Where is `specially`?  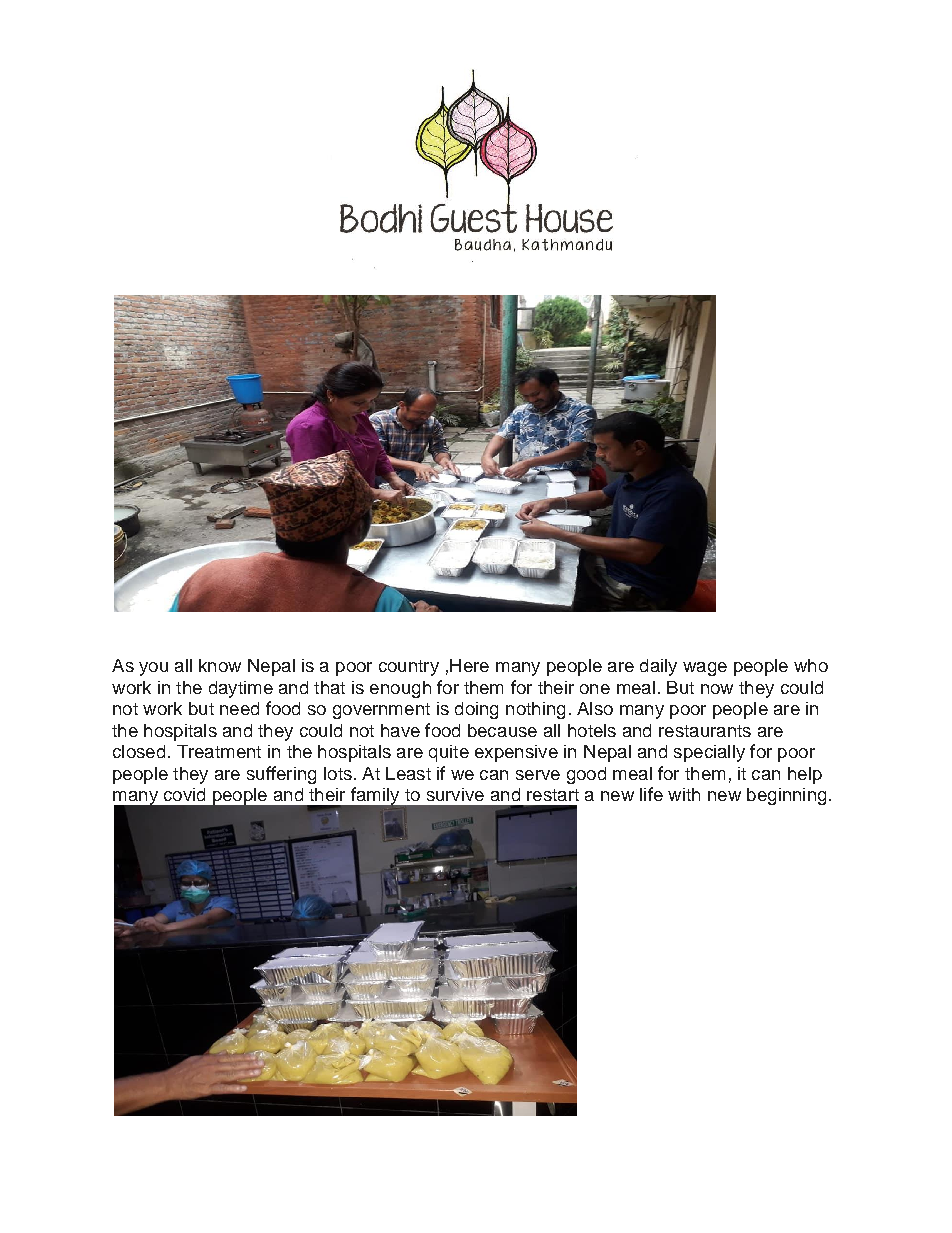 specially is located at coordinates (709, 753).
